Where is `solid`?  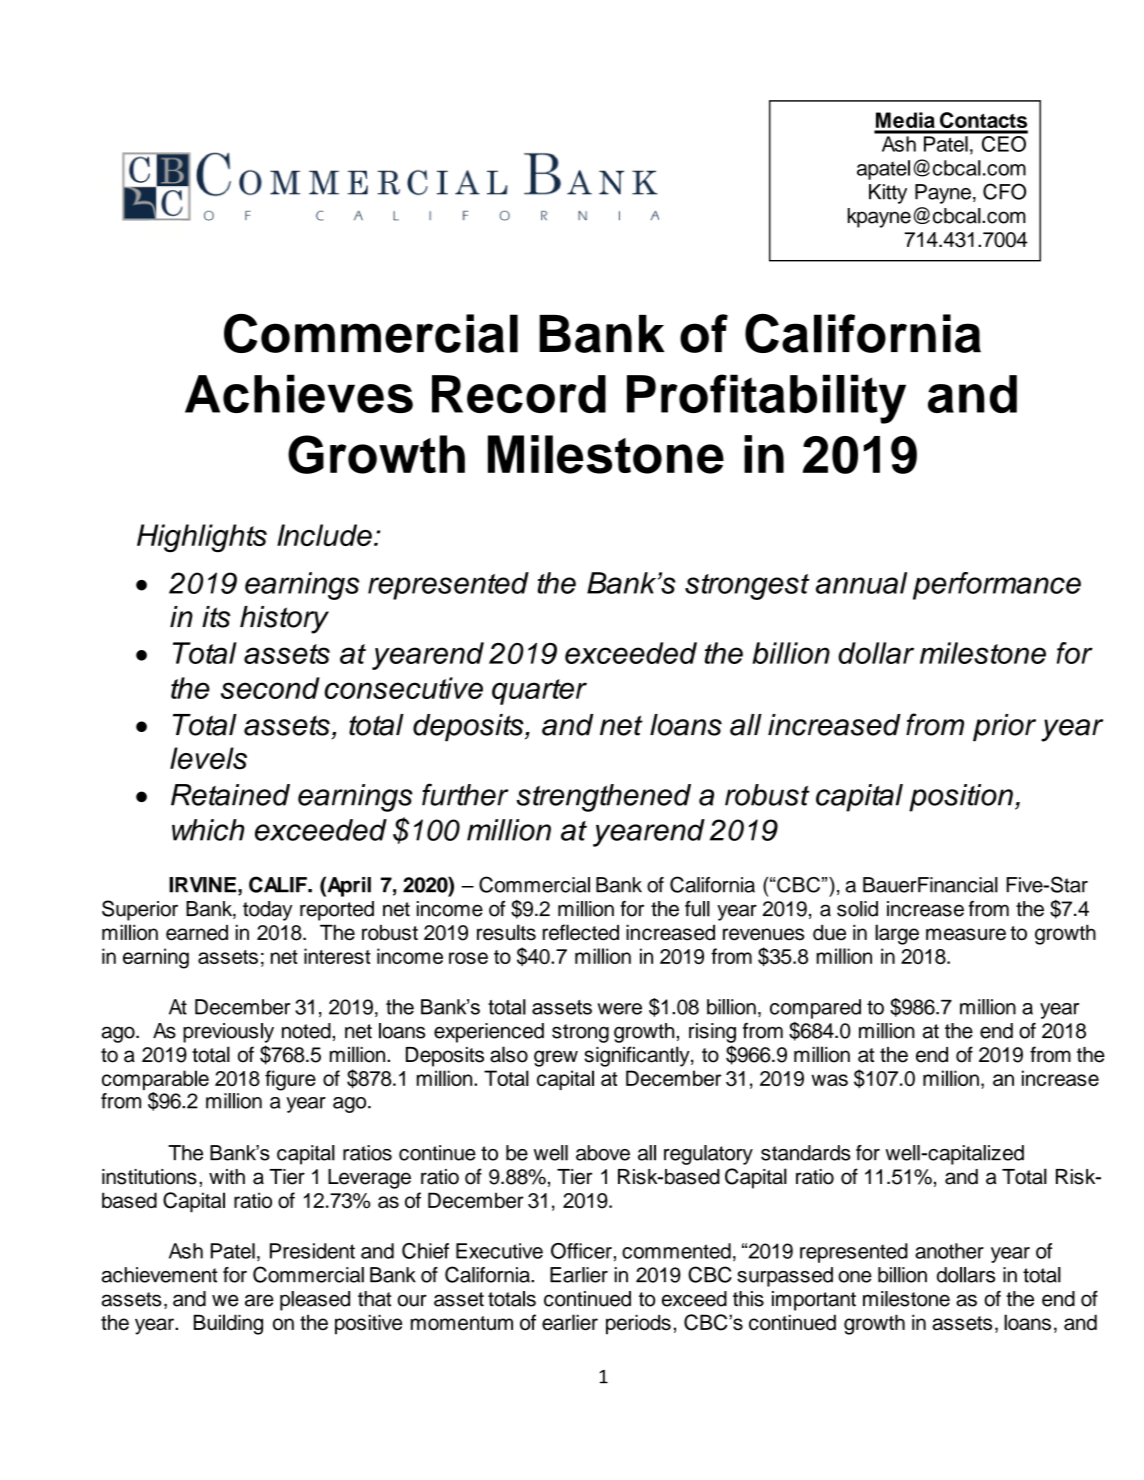
solid is located at coordinates (857, 909).
